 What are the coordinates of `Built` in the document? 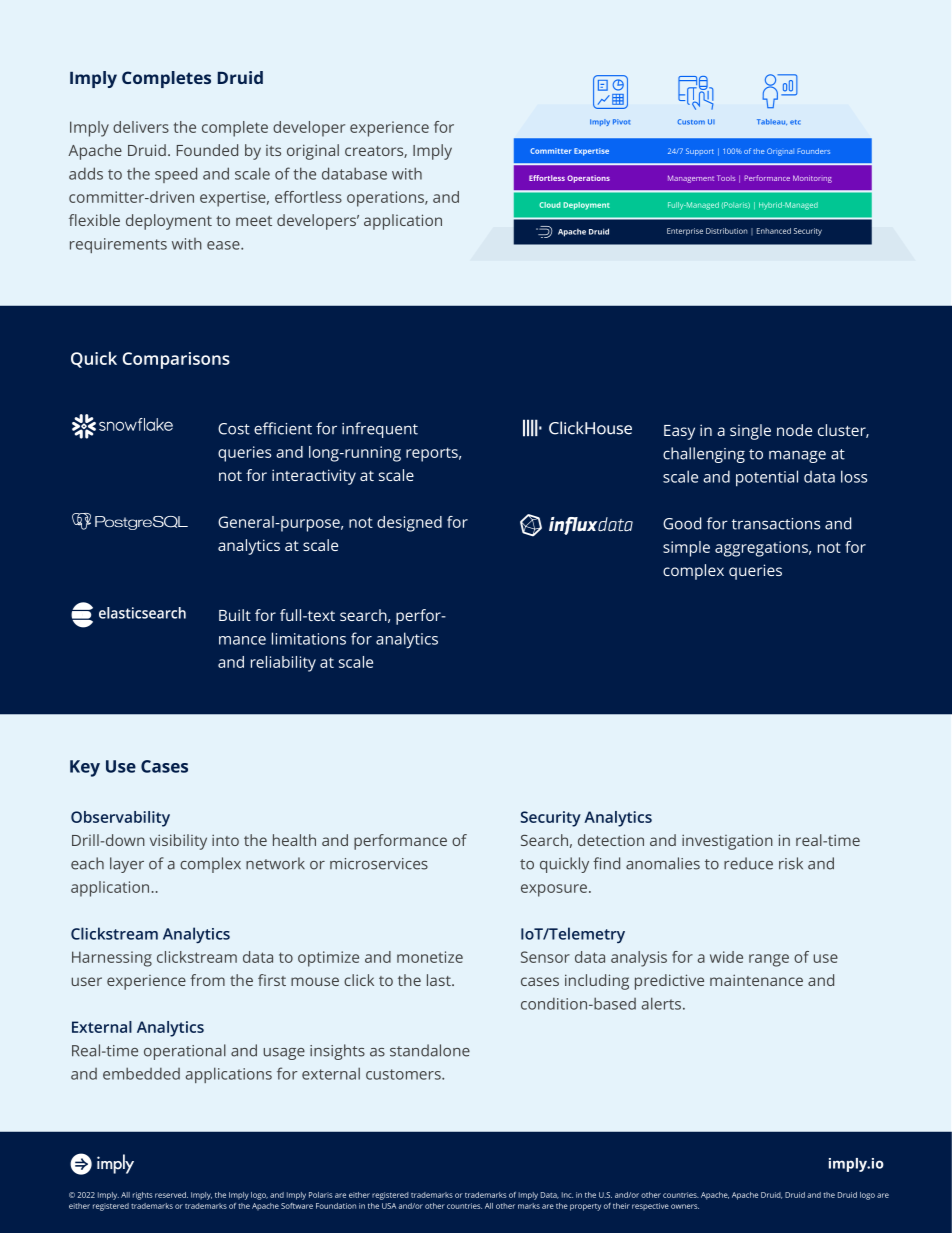 It's located at (235, 615).
